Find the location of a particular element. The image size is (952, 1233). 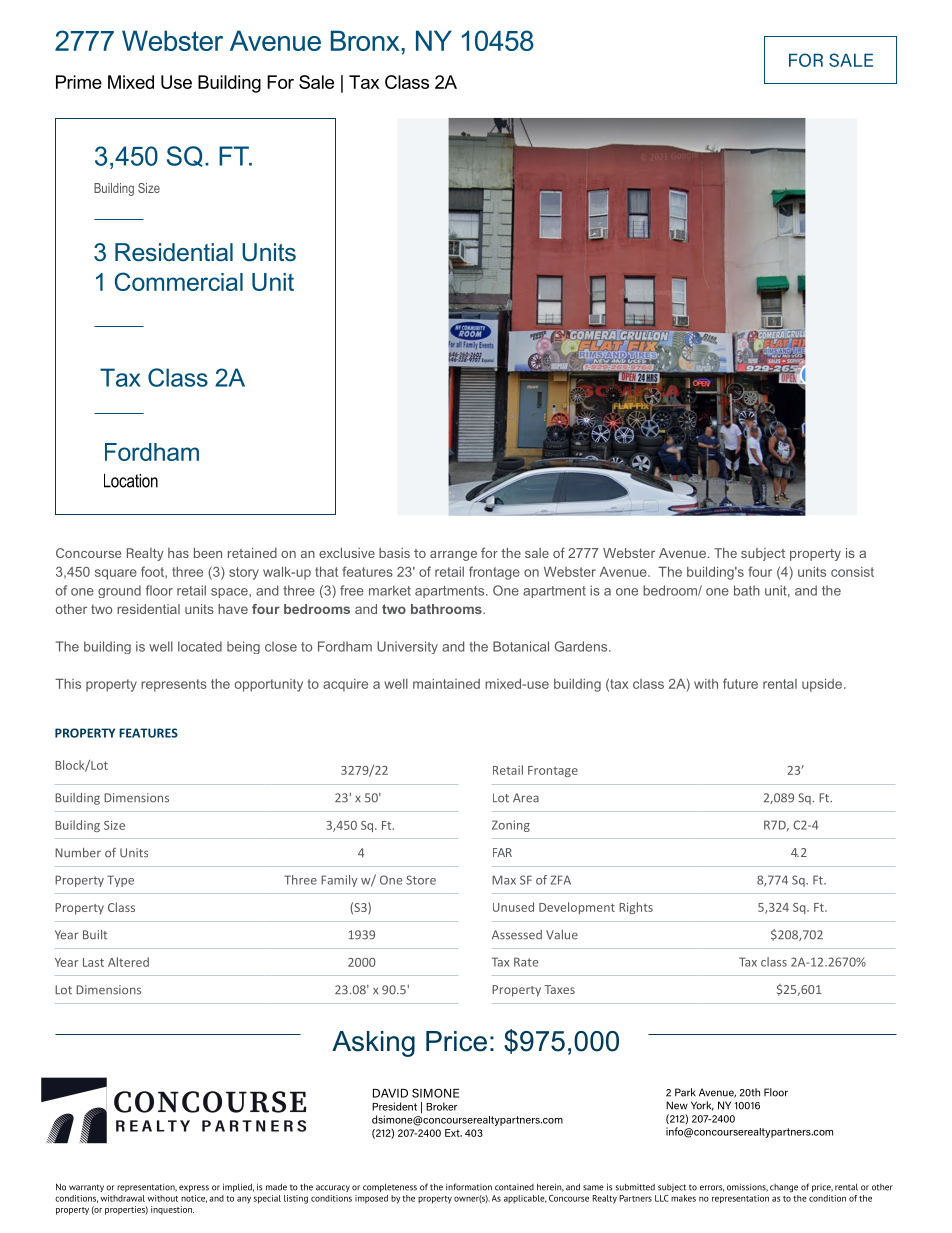

arrange is located at coordinates (453, 556).
